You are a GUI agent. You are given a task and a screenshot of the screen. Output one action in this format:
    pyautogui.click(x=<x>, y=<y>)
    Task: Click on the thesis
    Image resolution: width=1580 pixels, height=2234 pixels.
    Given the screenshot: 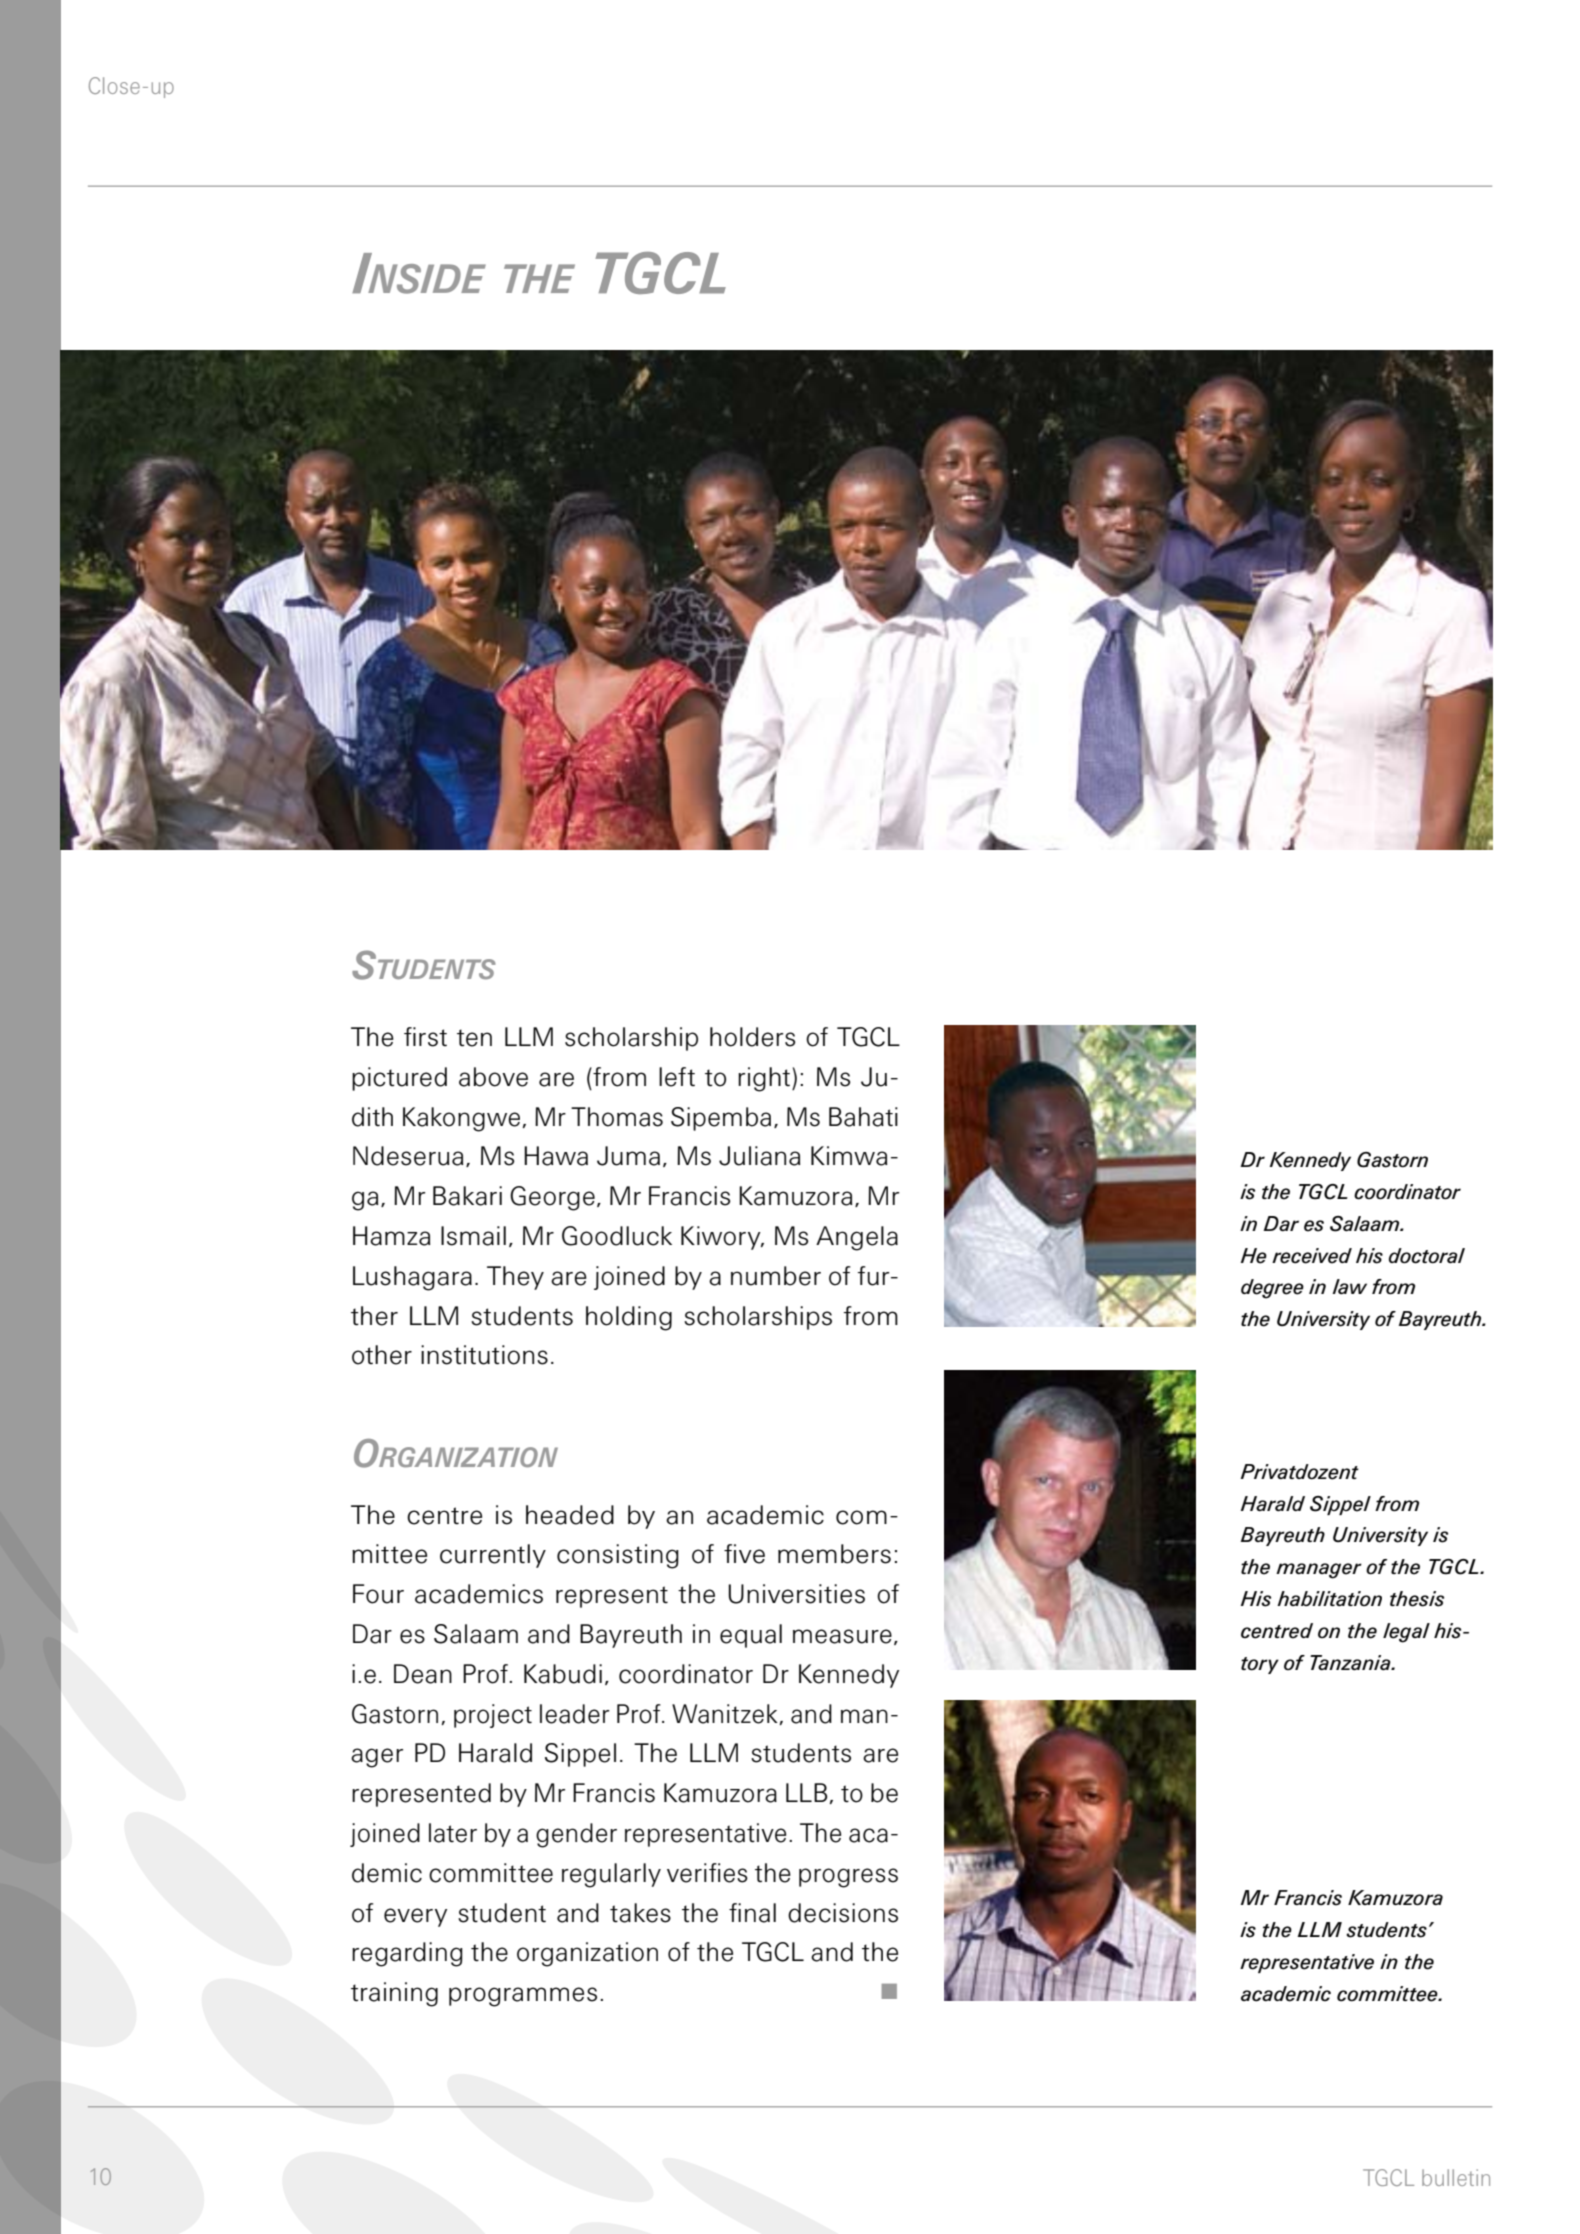 What is the action you would take?
    pyautogui.click(x=1417, y=1599)
